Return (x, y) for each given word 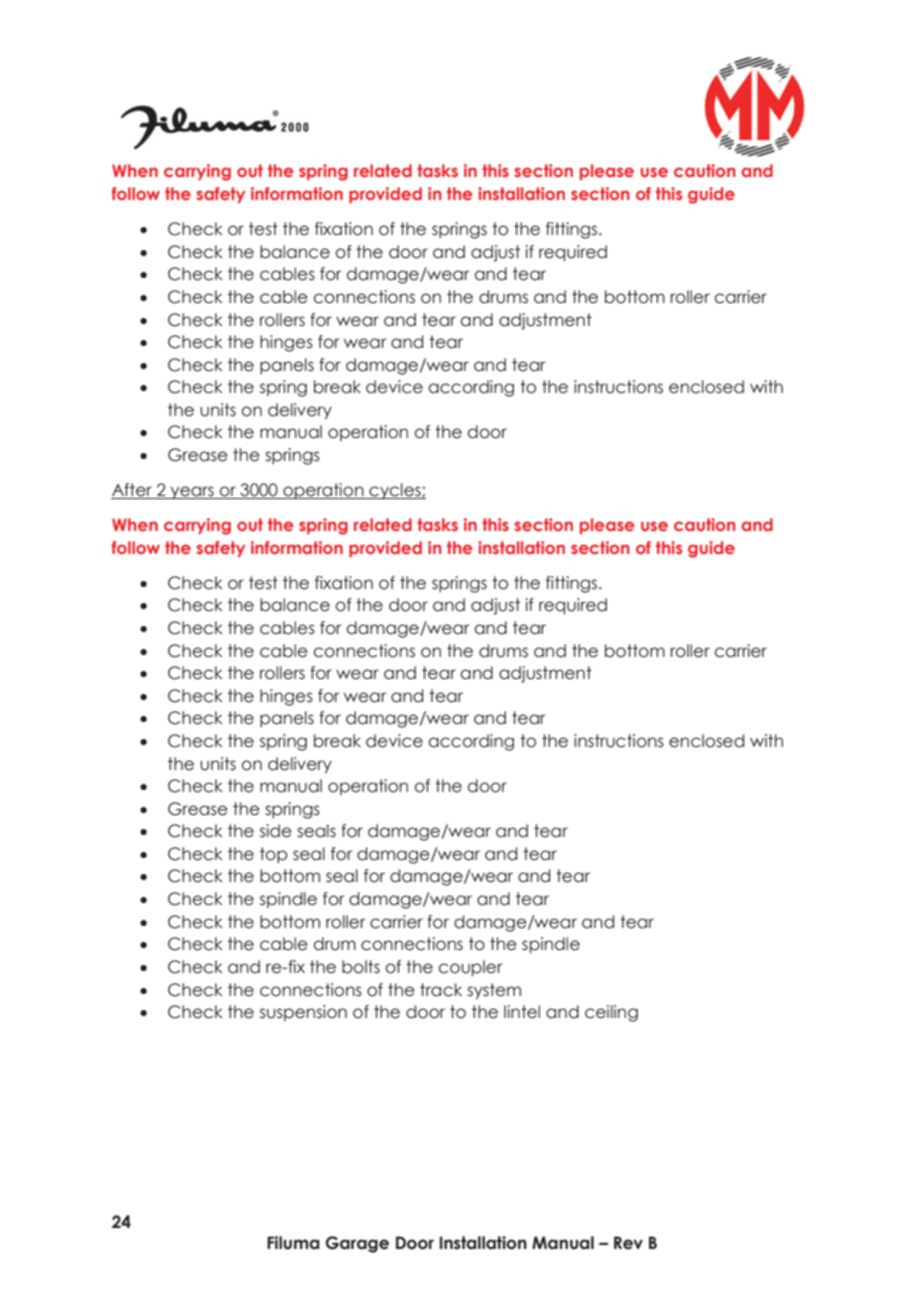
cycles (395, 491)
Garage (357, 1244)
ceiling (611, 1013)
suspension (303, 1013)
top (274, 855)
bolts (361, 967)
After (133, 491)
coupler (470, 968)
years (192, 492)
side (276, 831)
